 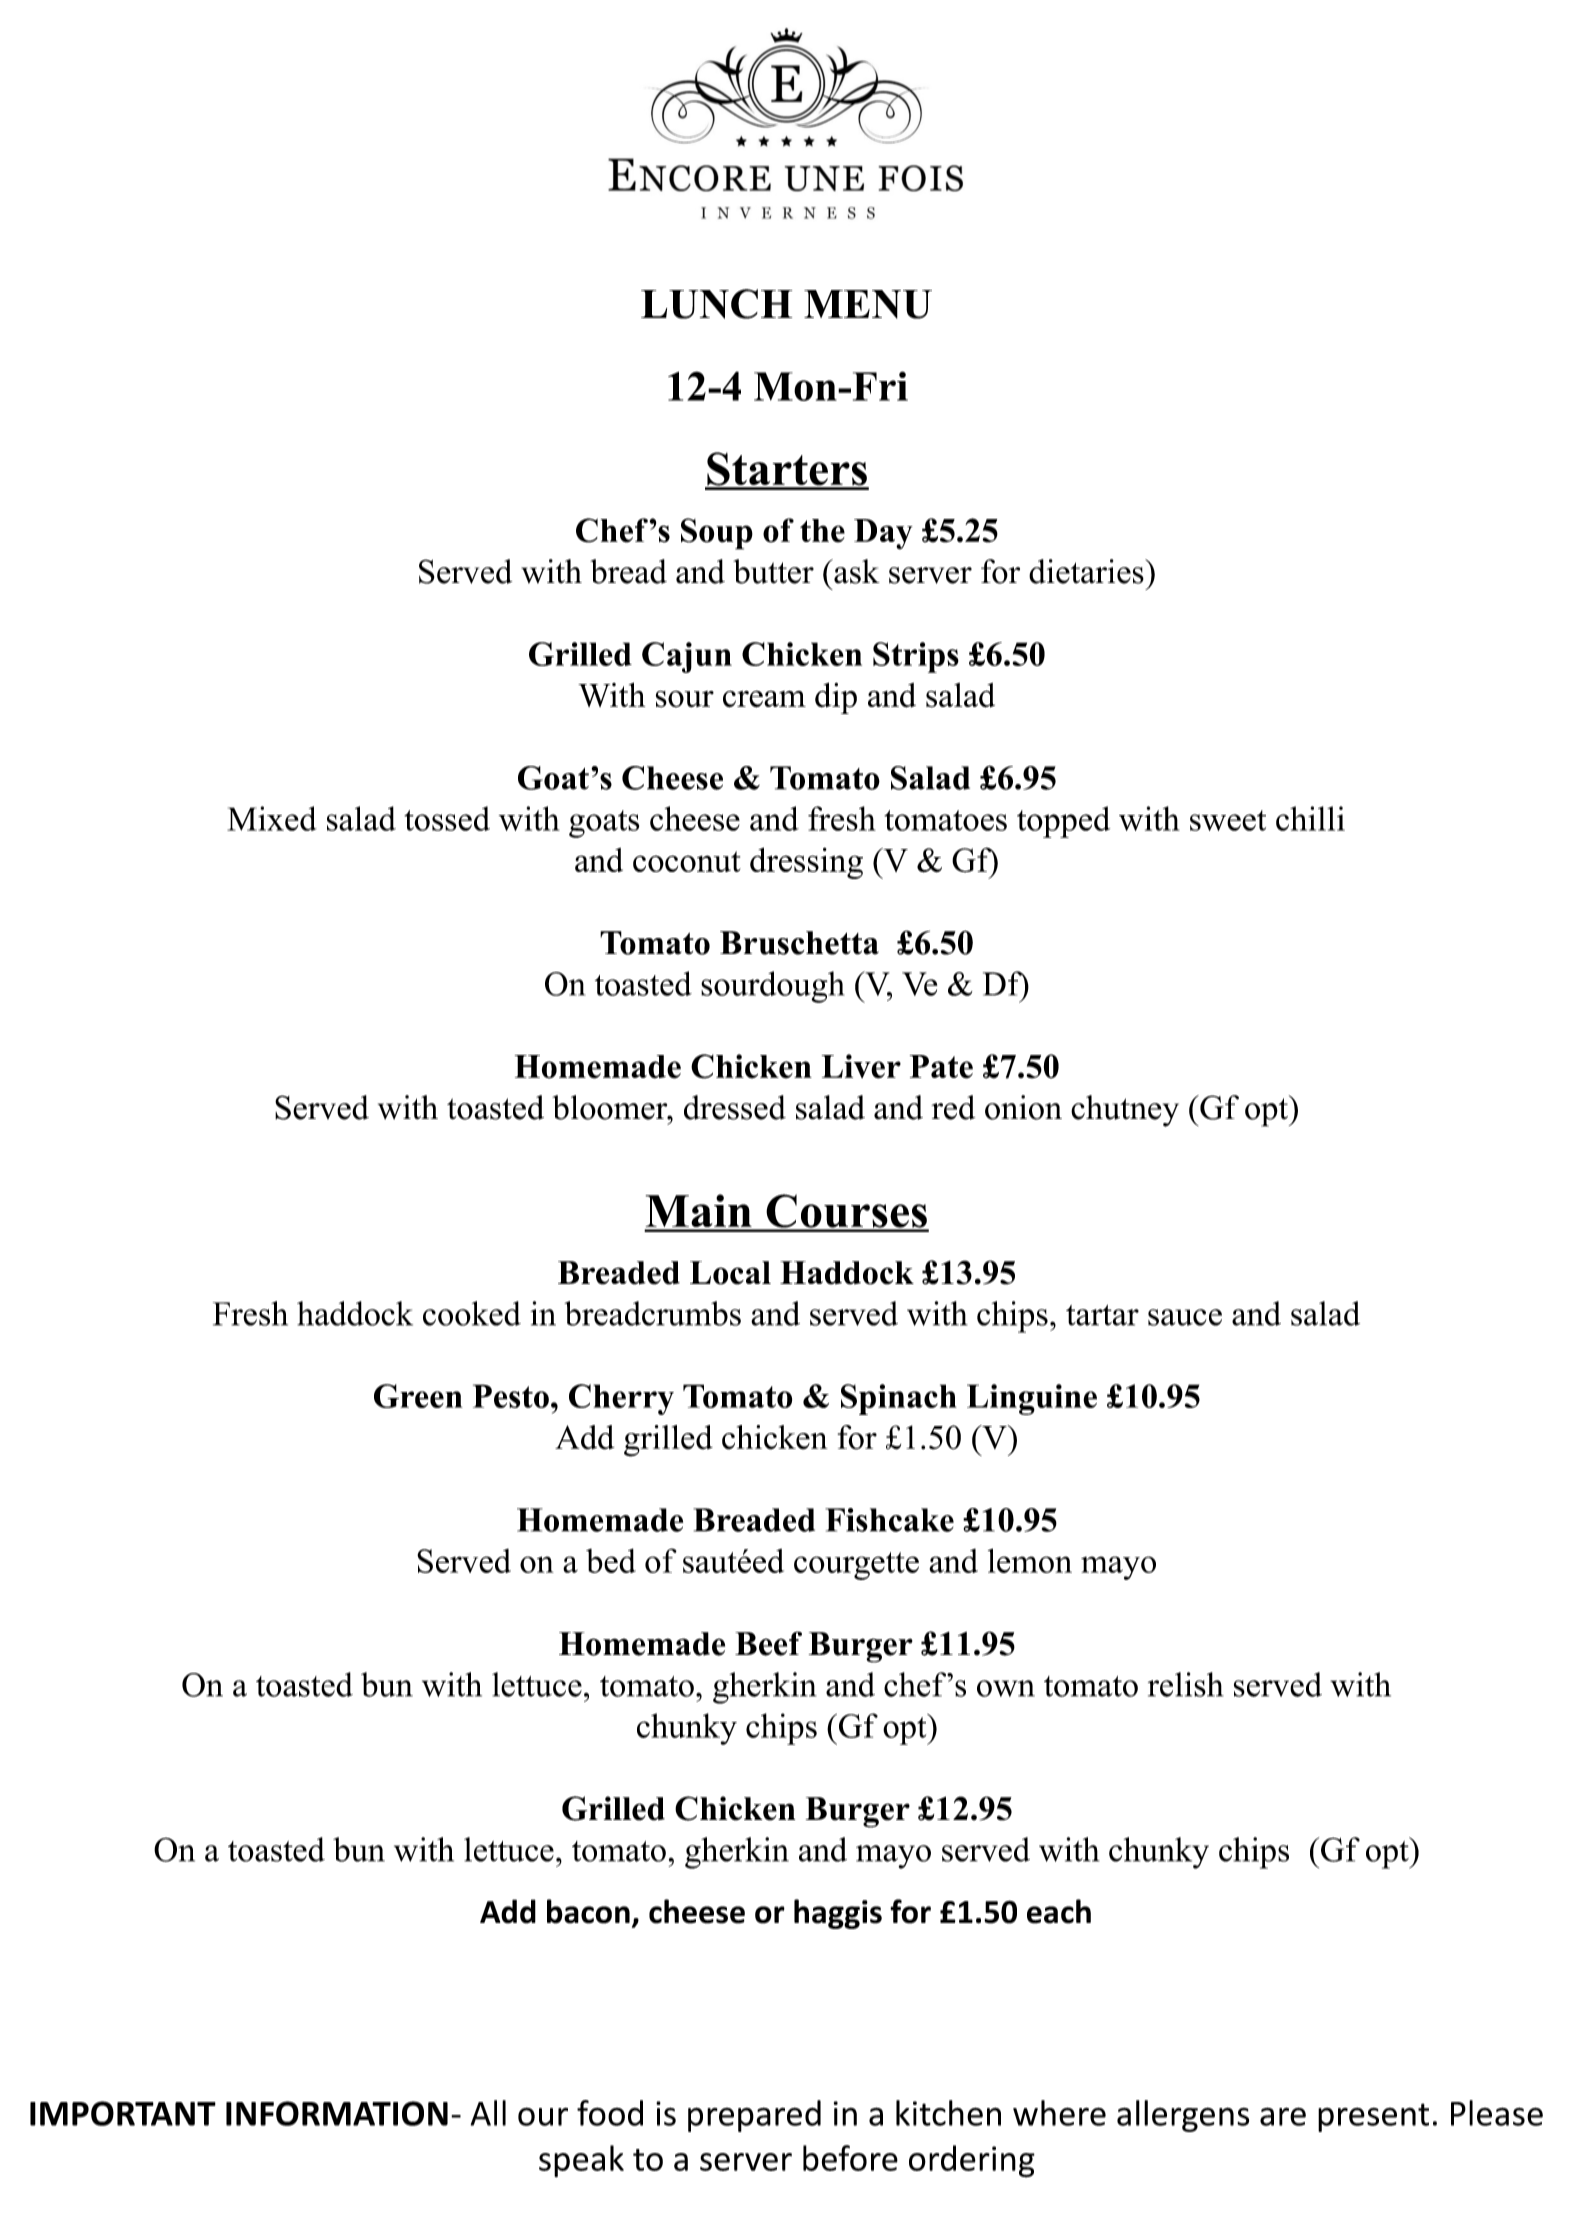 I want to click on chilli, so click(x=1310, y=818).
